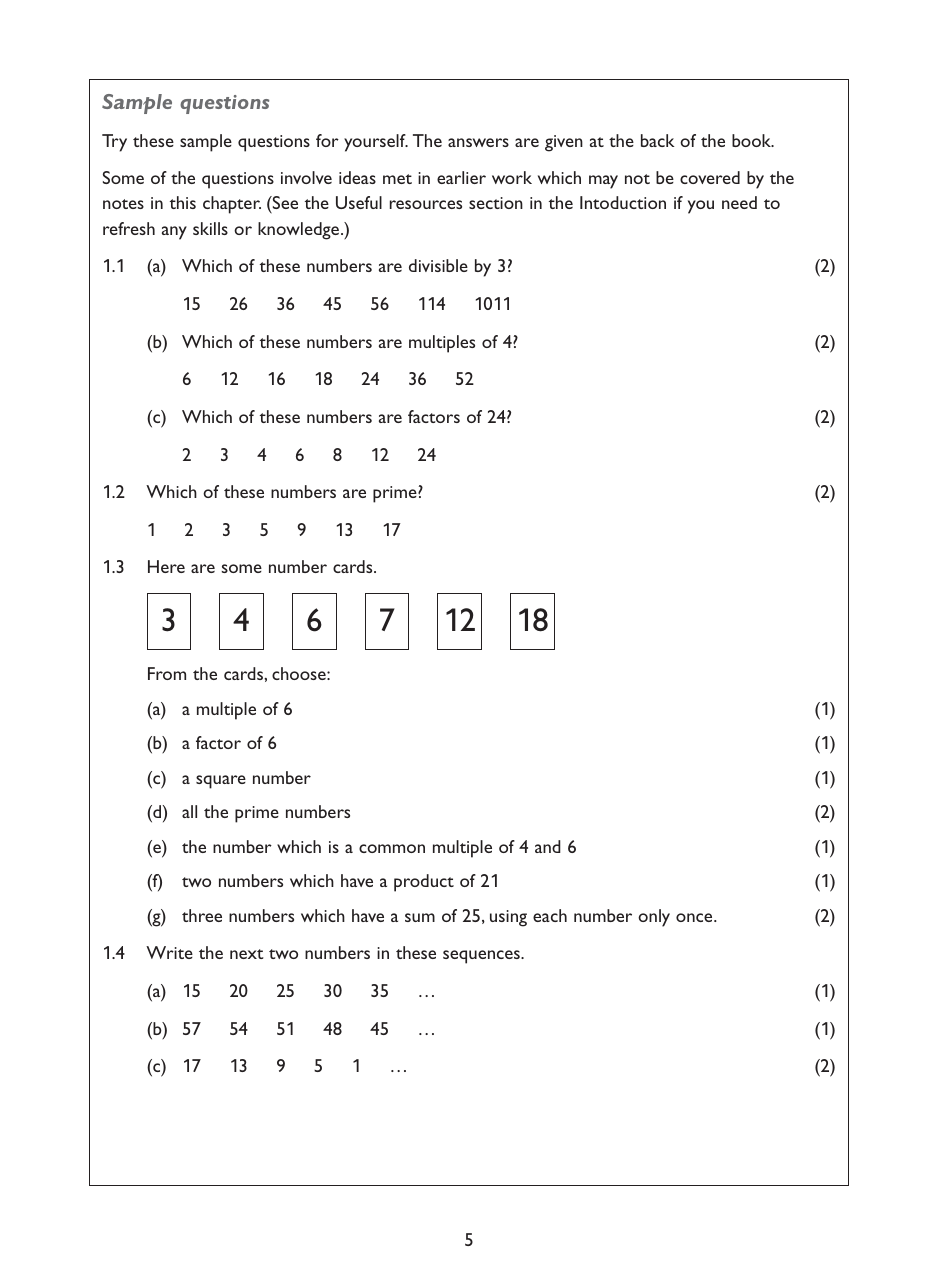  I want to click on Here, so click(166, 566).
